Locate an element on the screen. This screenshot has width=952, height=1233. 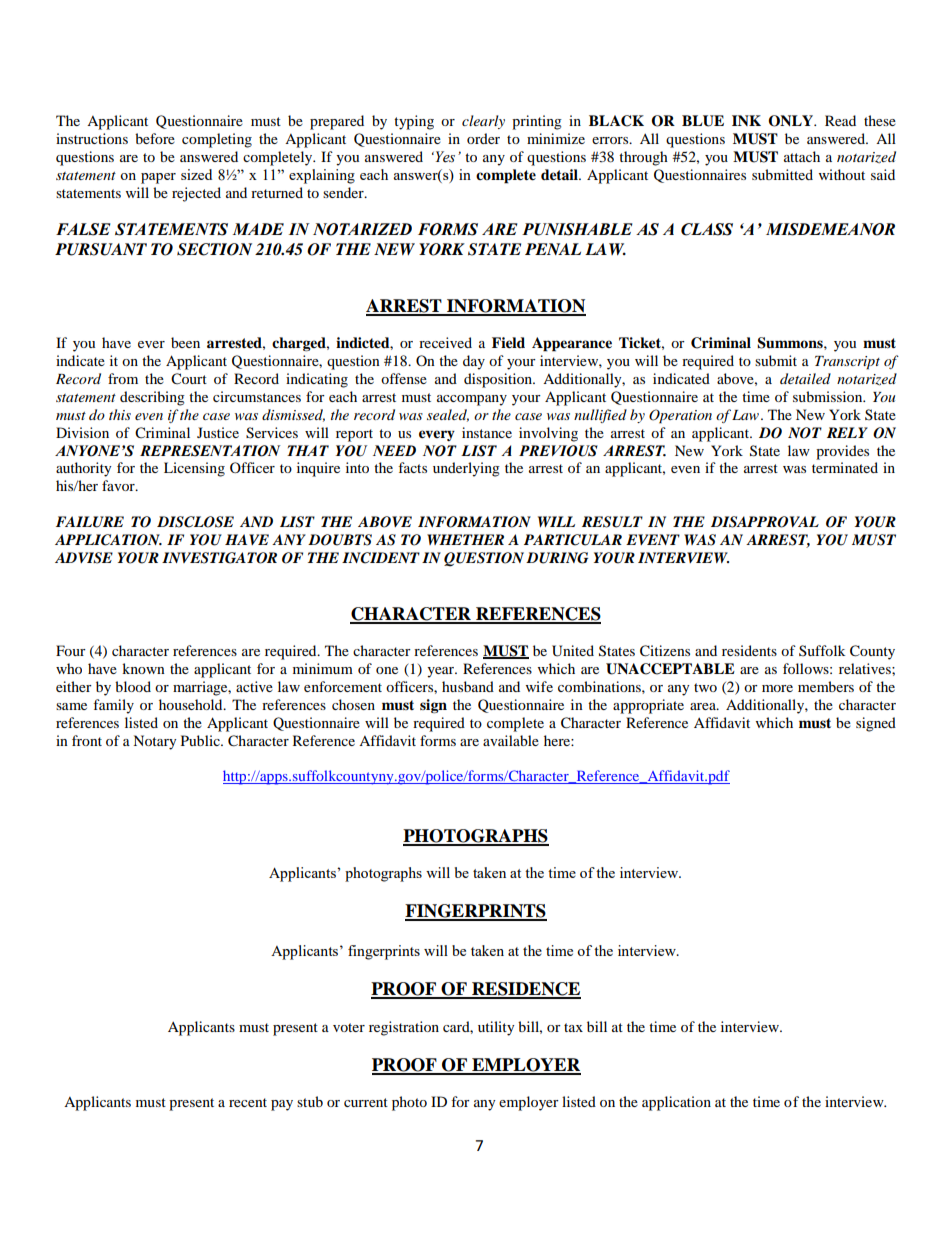
before is located at coordinates (155, 138).
